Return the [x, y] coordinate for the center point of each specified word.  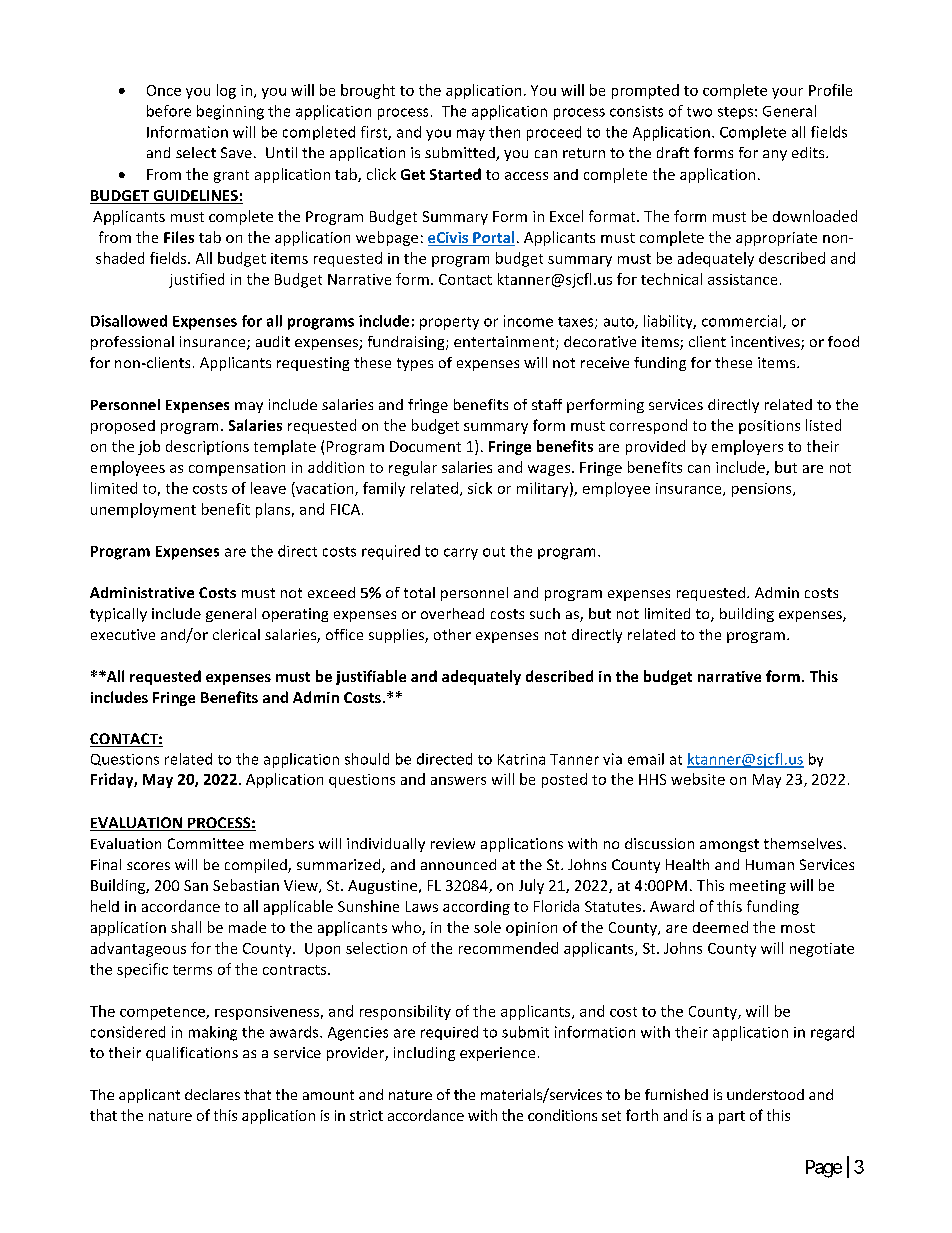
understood [765, 1094]
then [504, 132]
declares [212, 1094]
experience [497, 1054]
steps [735, 113]
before [169, 111]
